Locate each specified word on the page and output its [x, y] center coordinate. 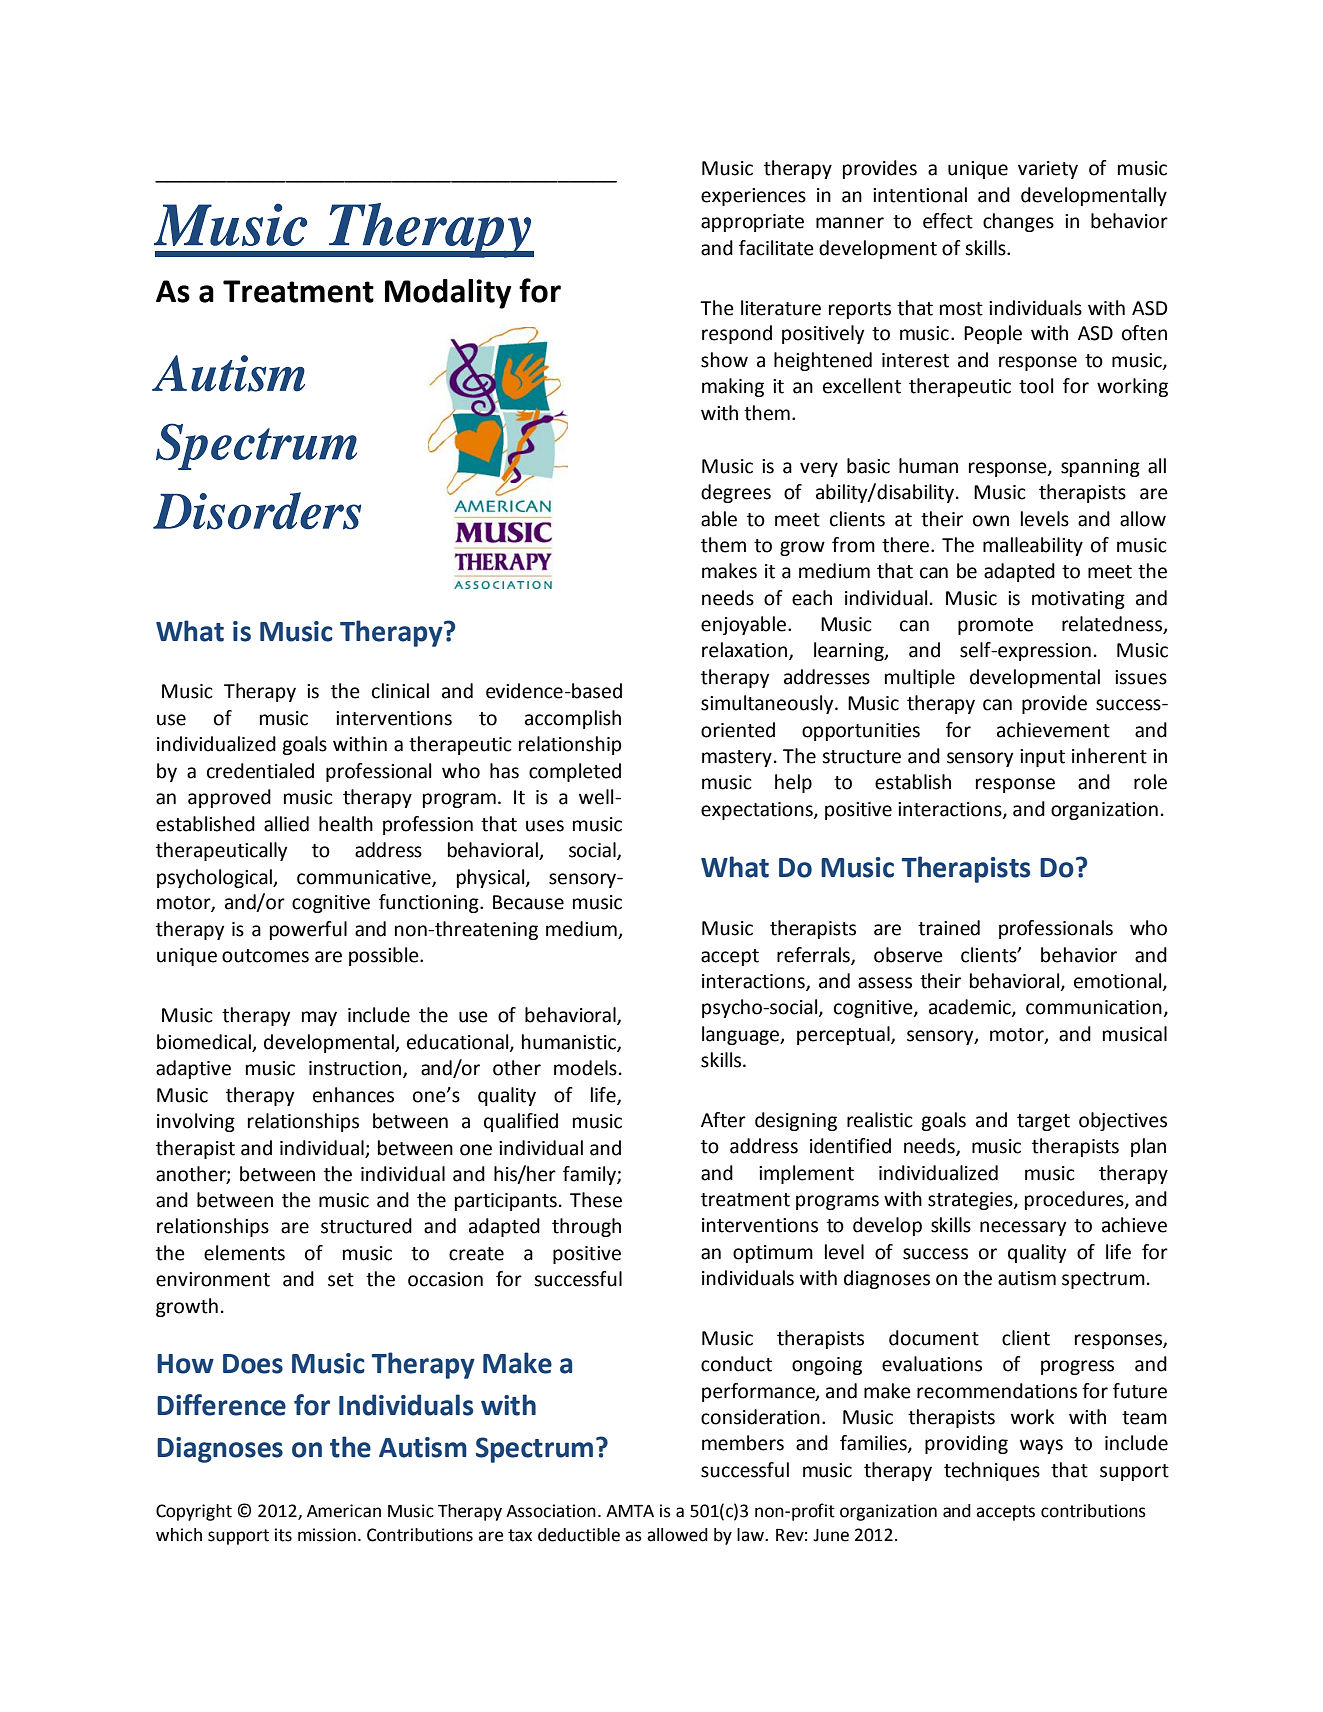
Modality [448, 294]
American [344, 1511]
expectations [758, 811]
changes [1018, 222]
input [1042, 758]
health [346, 824]
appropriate [752, 223]
